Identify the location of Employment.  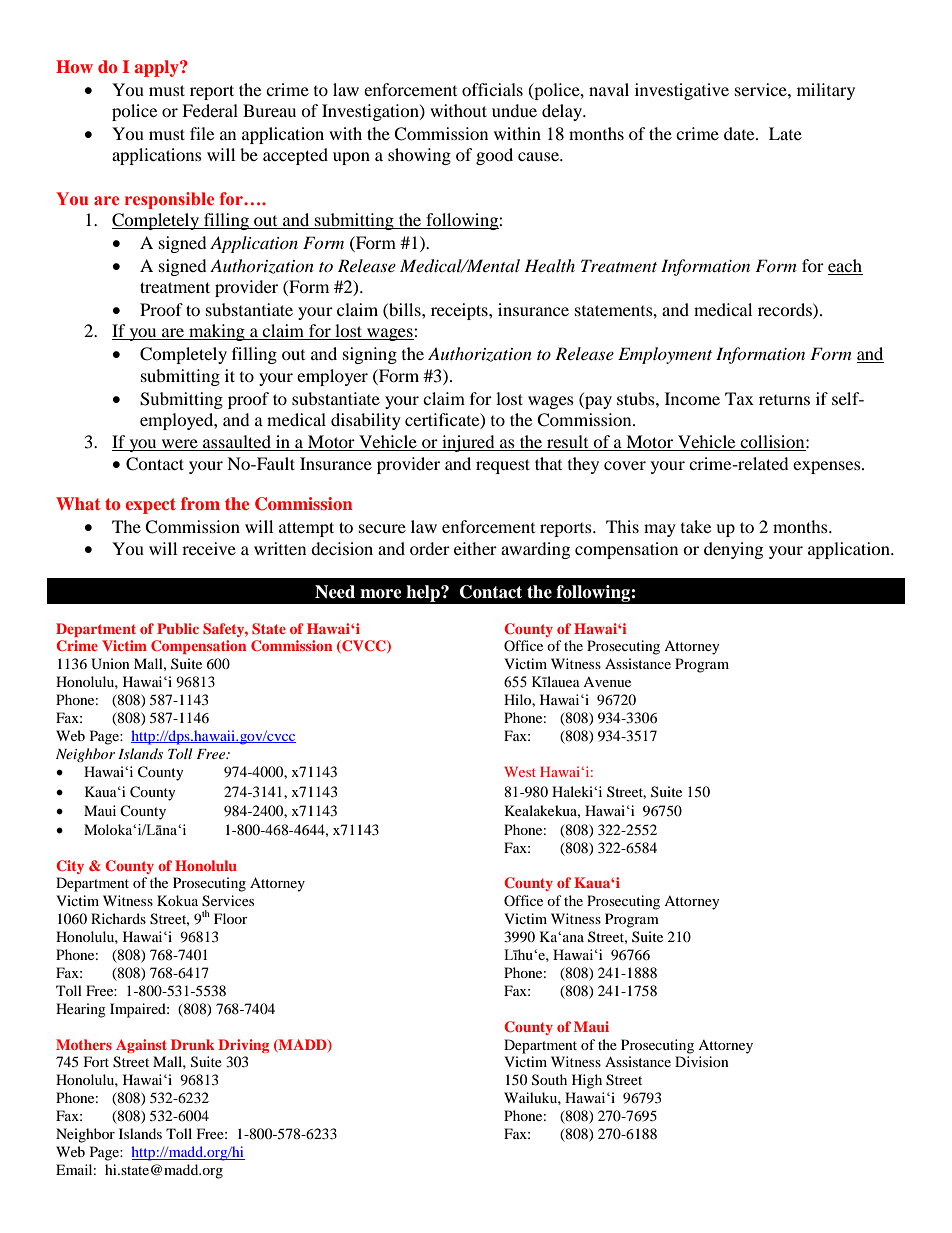
(665, 355).
